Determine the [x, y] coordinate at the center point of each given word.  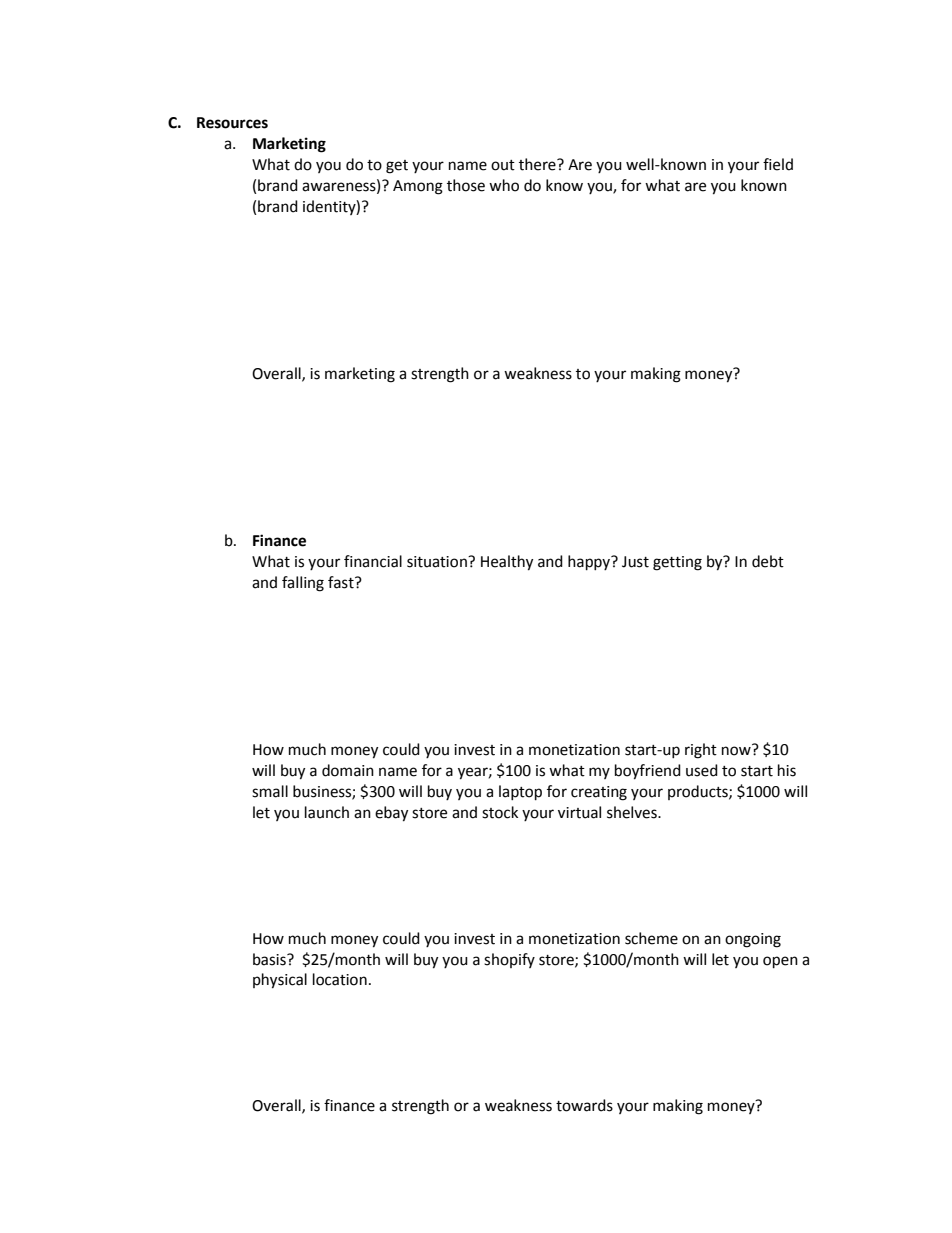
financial [373, 561]
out [503, 165]
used [702, 770]
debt [768, 561]
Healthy [507, 563]
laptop [520, 793]
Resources [232, 123]
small [270, 791]
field [778, 164]
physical [280, 981]
